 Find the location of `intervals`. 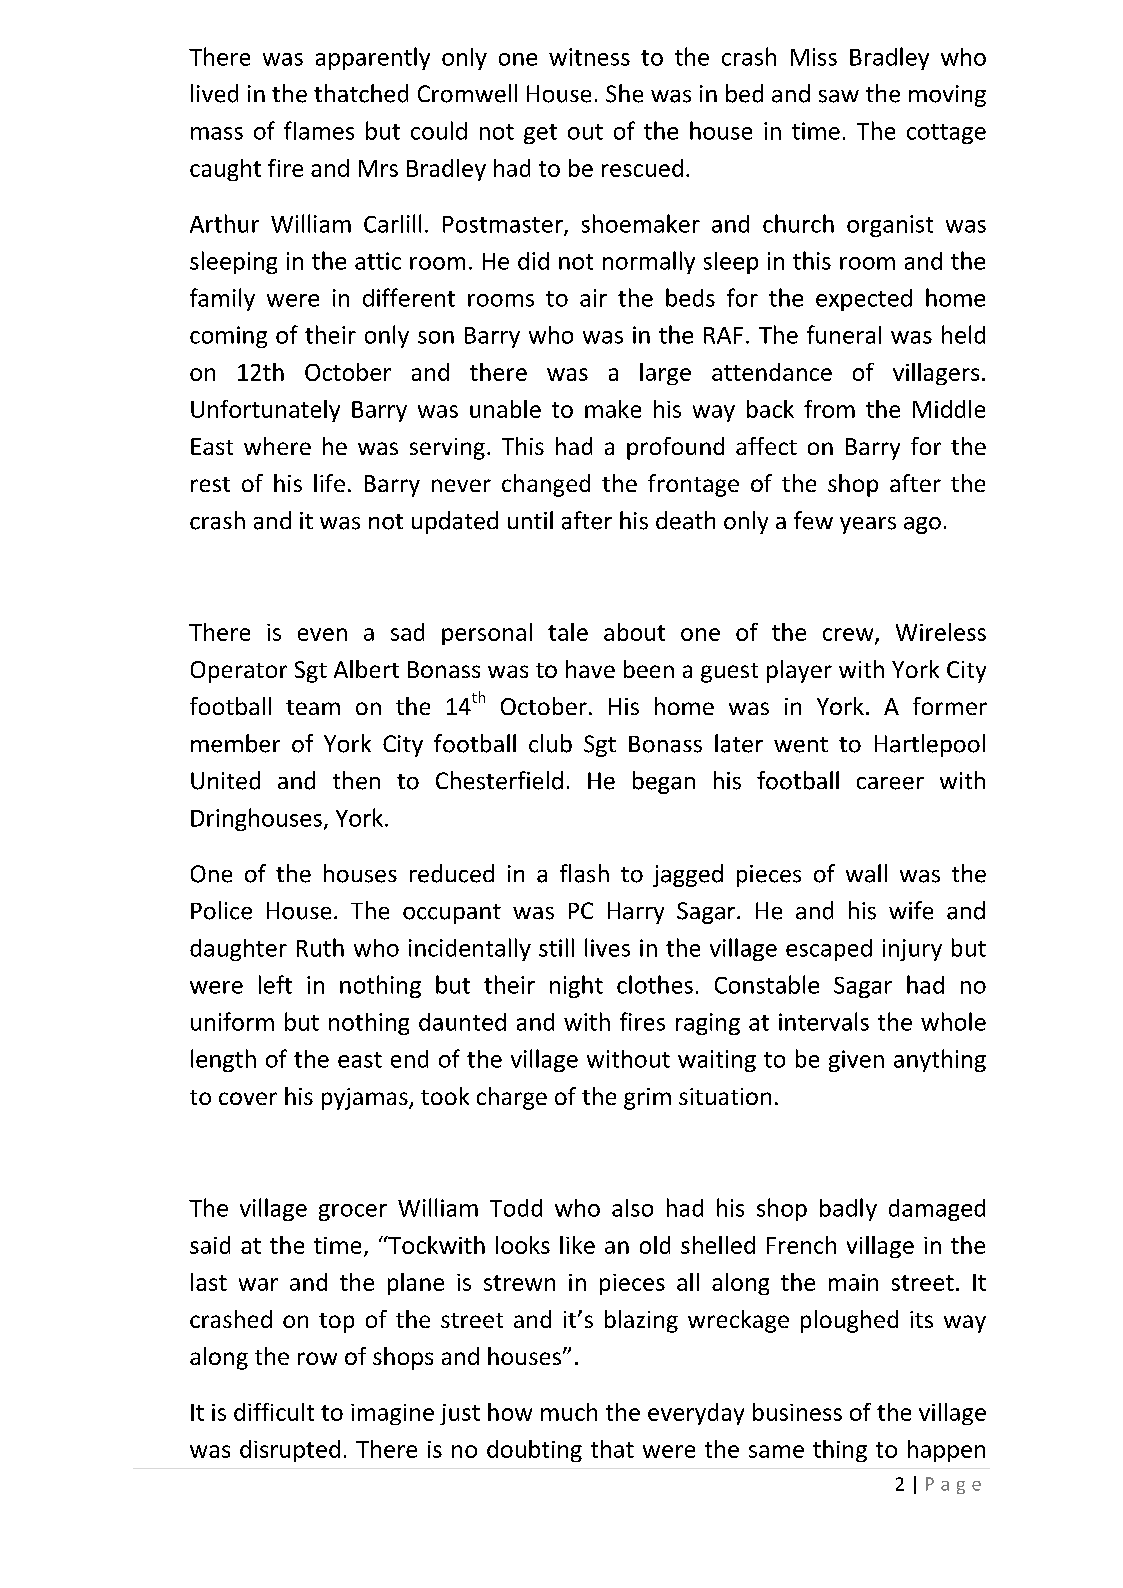

intervals is located at coordinates (824, 1021).
